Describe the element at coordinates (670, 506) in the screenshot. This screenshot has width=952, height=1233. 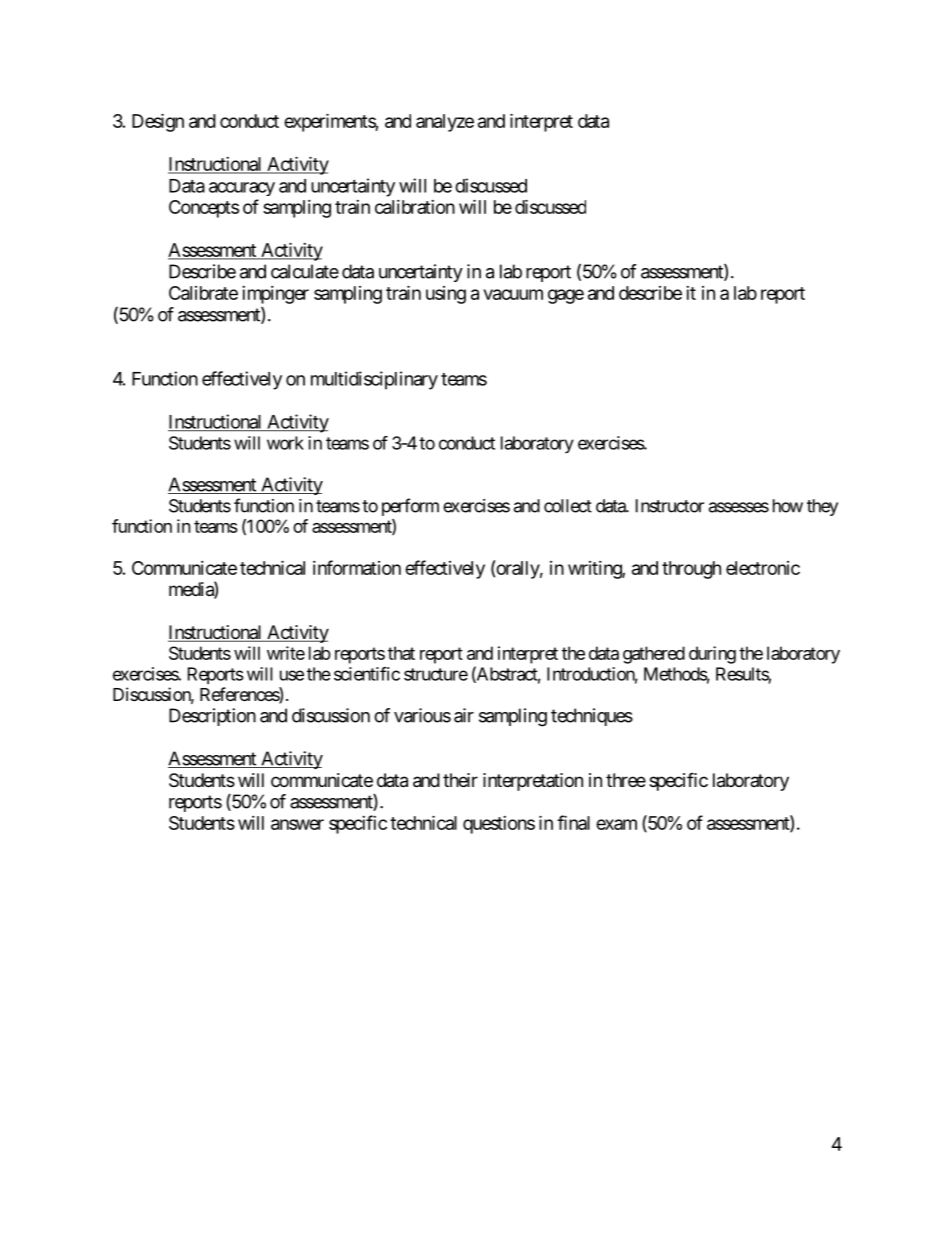
I see `Instructor` at that location.
